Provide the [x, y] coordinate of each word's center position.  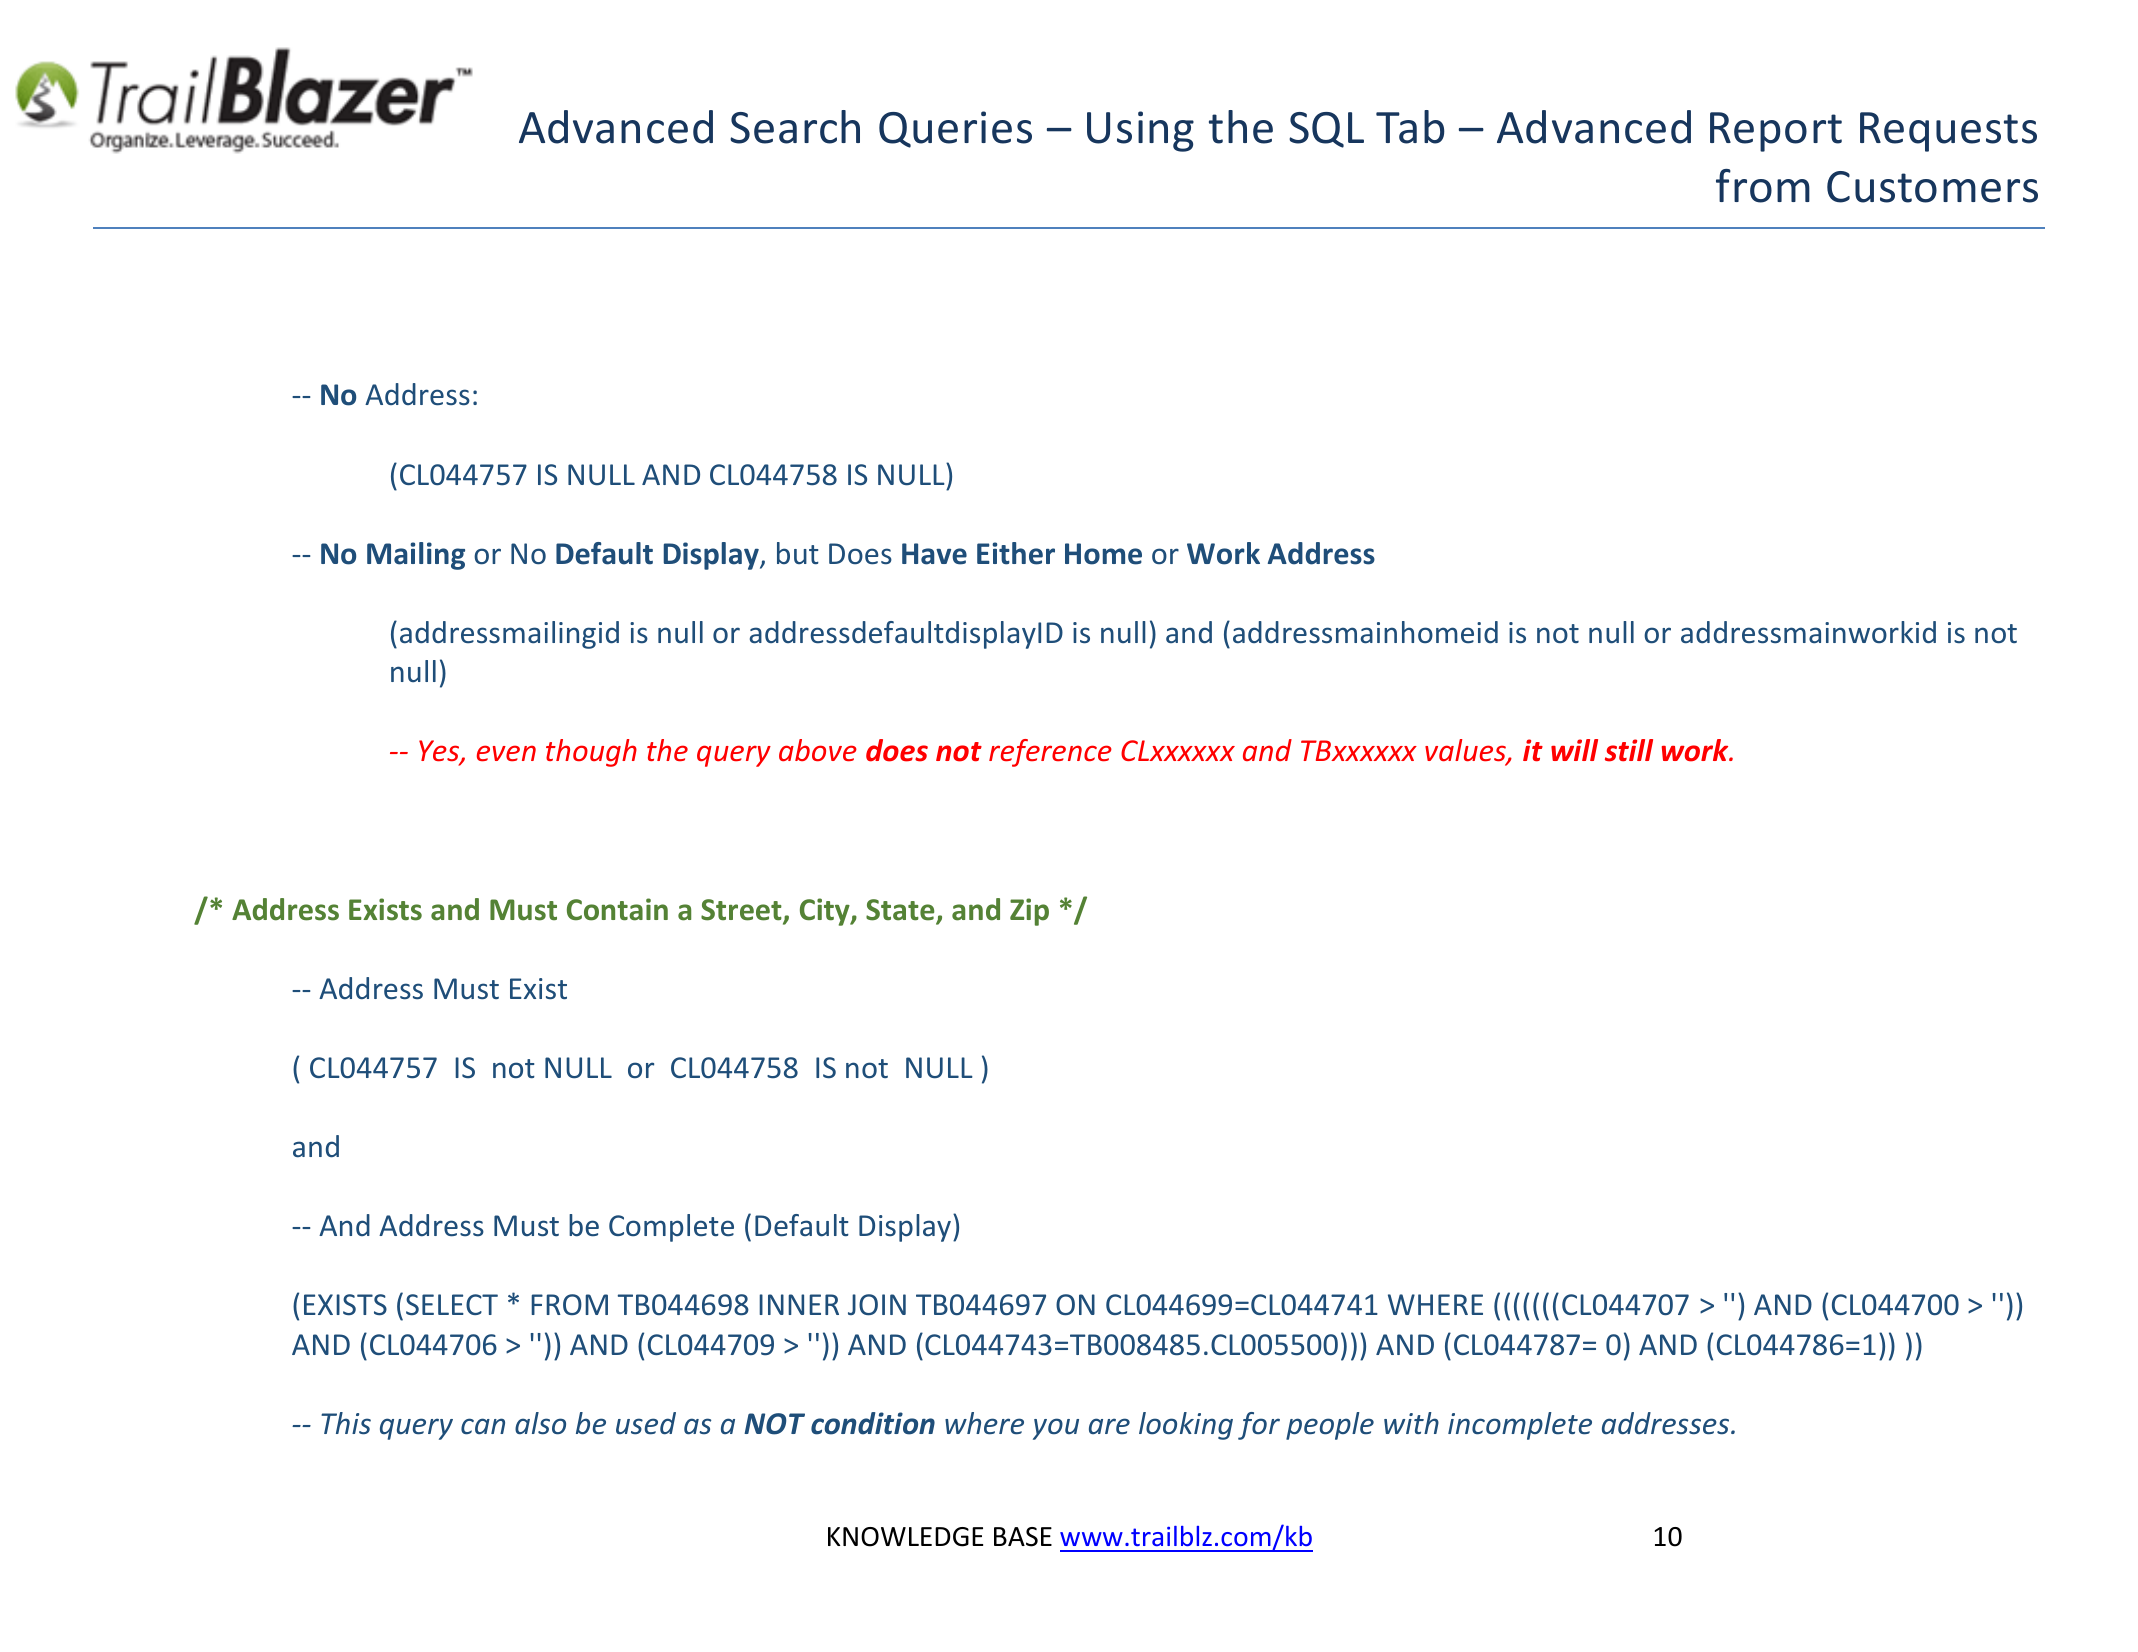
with [1411, 1423]
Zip [1029, 912]
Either [1016, 553]
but [798, 553]
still [1629, 750]
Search [795, 127]
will [1574, 750]
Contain [617, 909]
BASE [1023, 1537]
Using [1140, 131]
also [540, 1423]
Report [1776, 132]
